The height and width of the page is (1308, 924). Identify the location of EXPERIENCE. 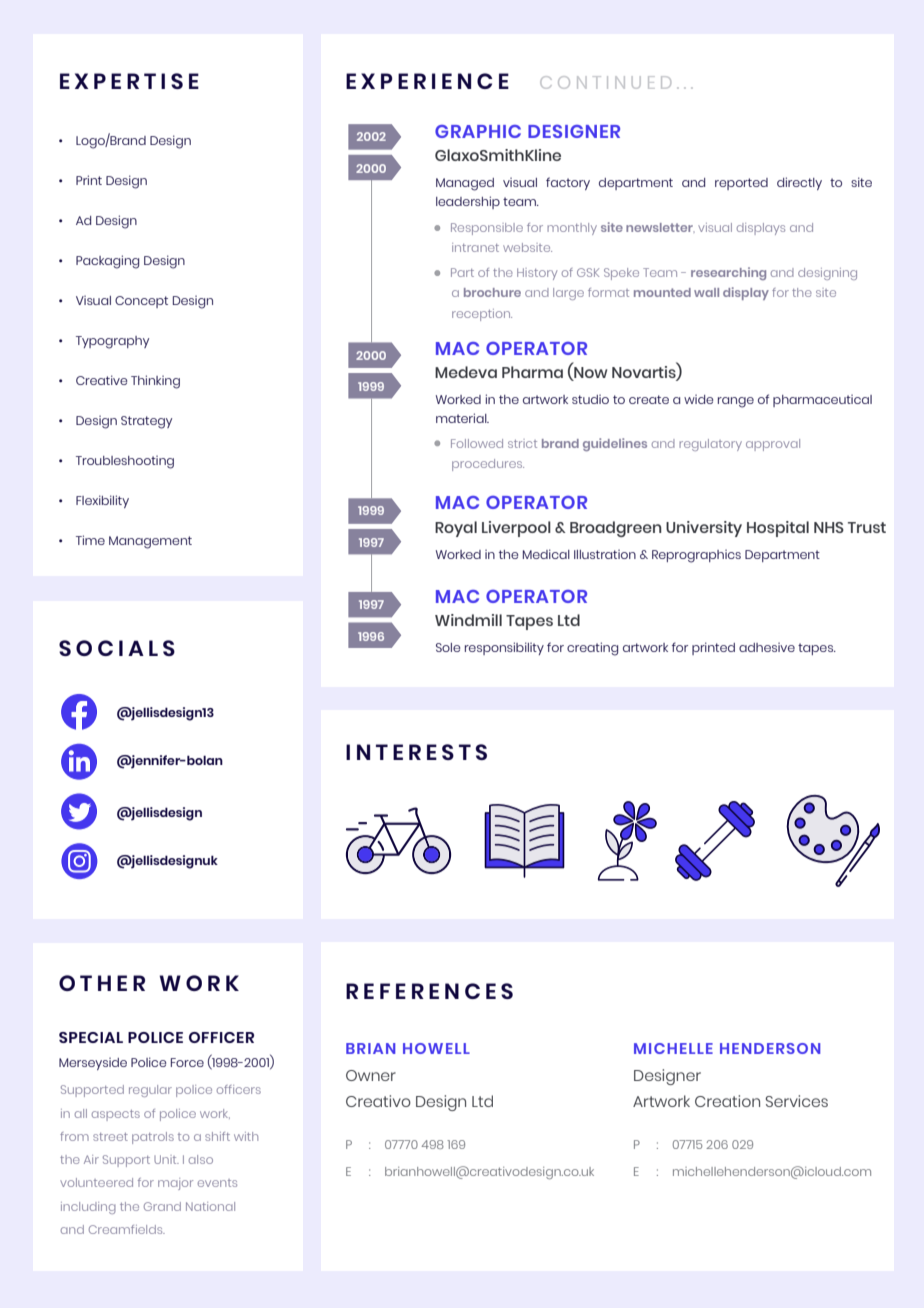
(427, 81).
